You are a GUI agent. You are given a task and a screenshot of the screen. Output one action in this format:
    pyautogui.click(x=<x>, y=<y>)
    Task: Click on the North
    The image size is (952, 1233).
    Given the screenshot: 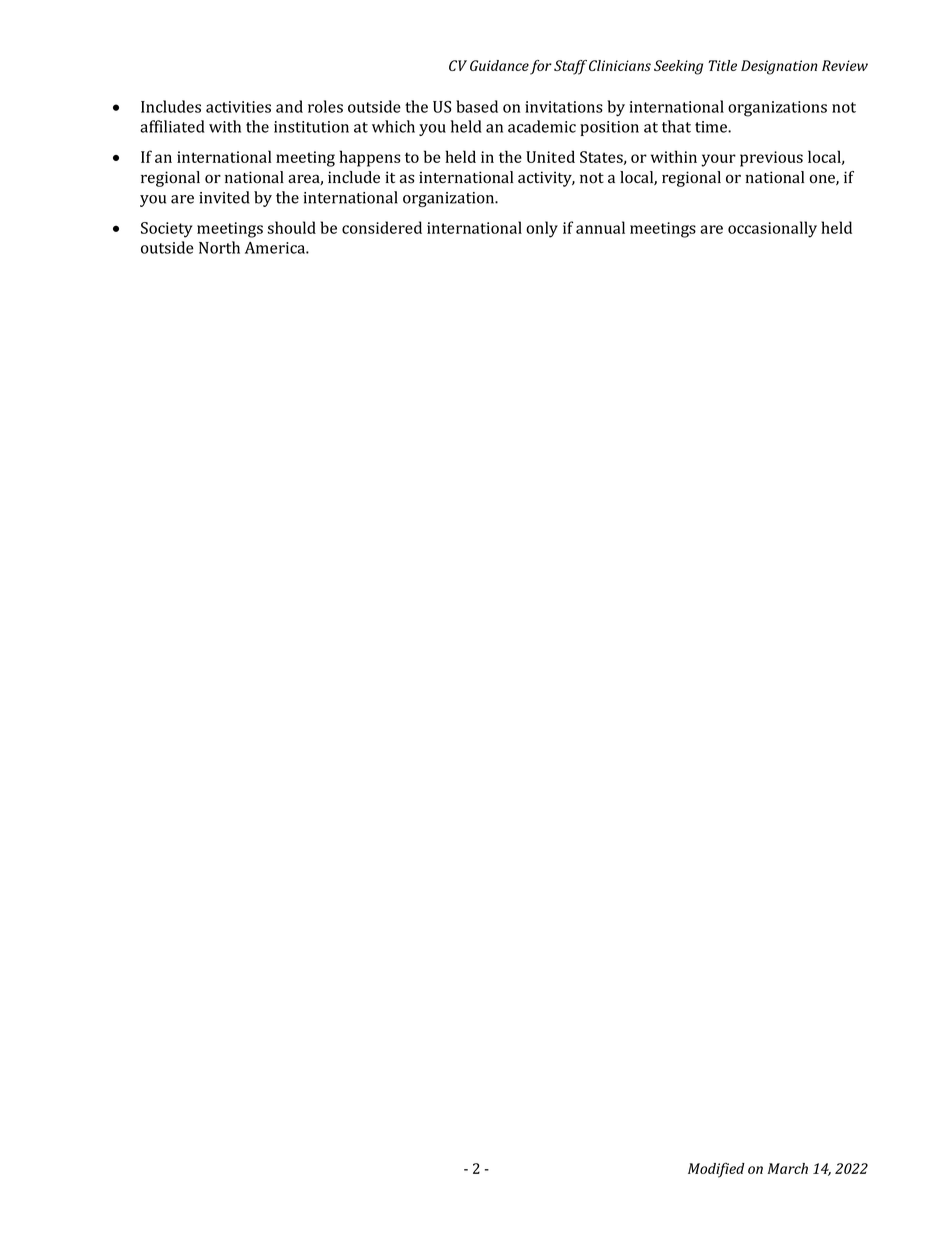 What is the action you would take?
    pyautogui.click(x=219, y=247)
